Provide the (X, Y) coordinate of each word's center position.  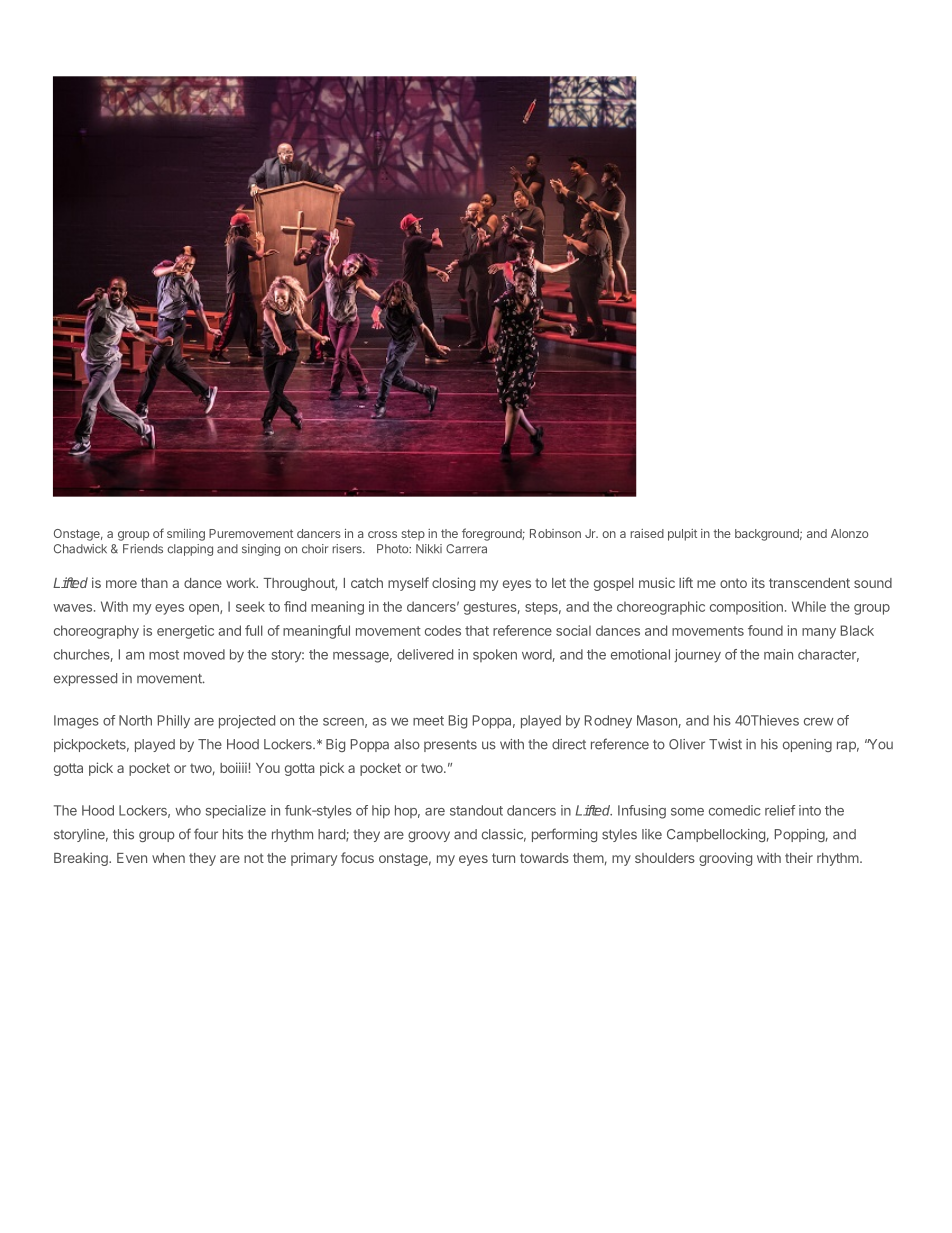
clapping (190, 550)
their (799, 857)
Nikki (429, 548)
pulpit (682, 535)
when (168, 858)
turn (503, 858)
